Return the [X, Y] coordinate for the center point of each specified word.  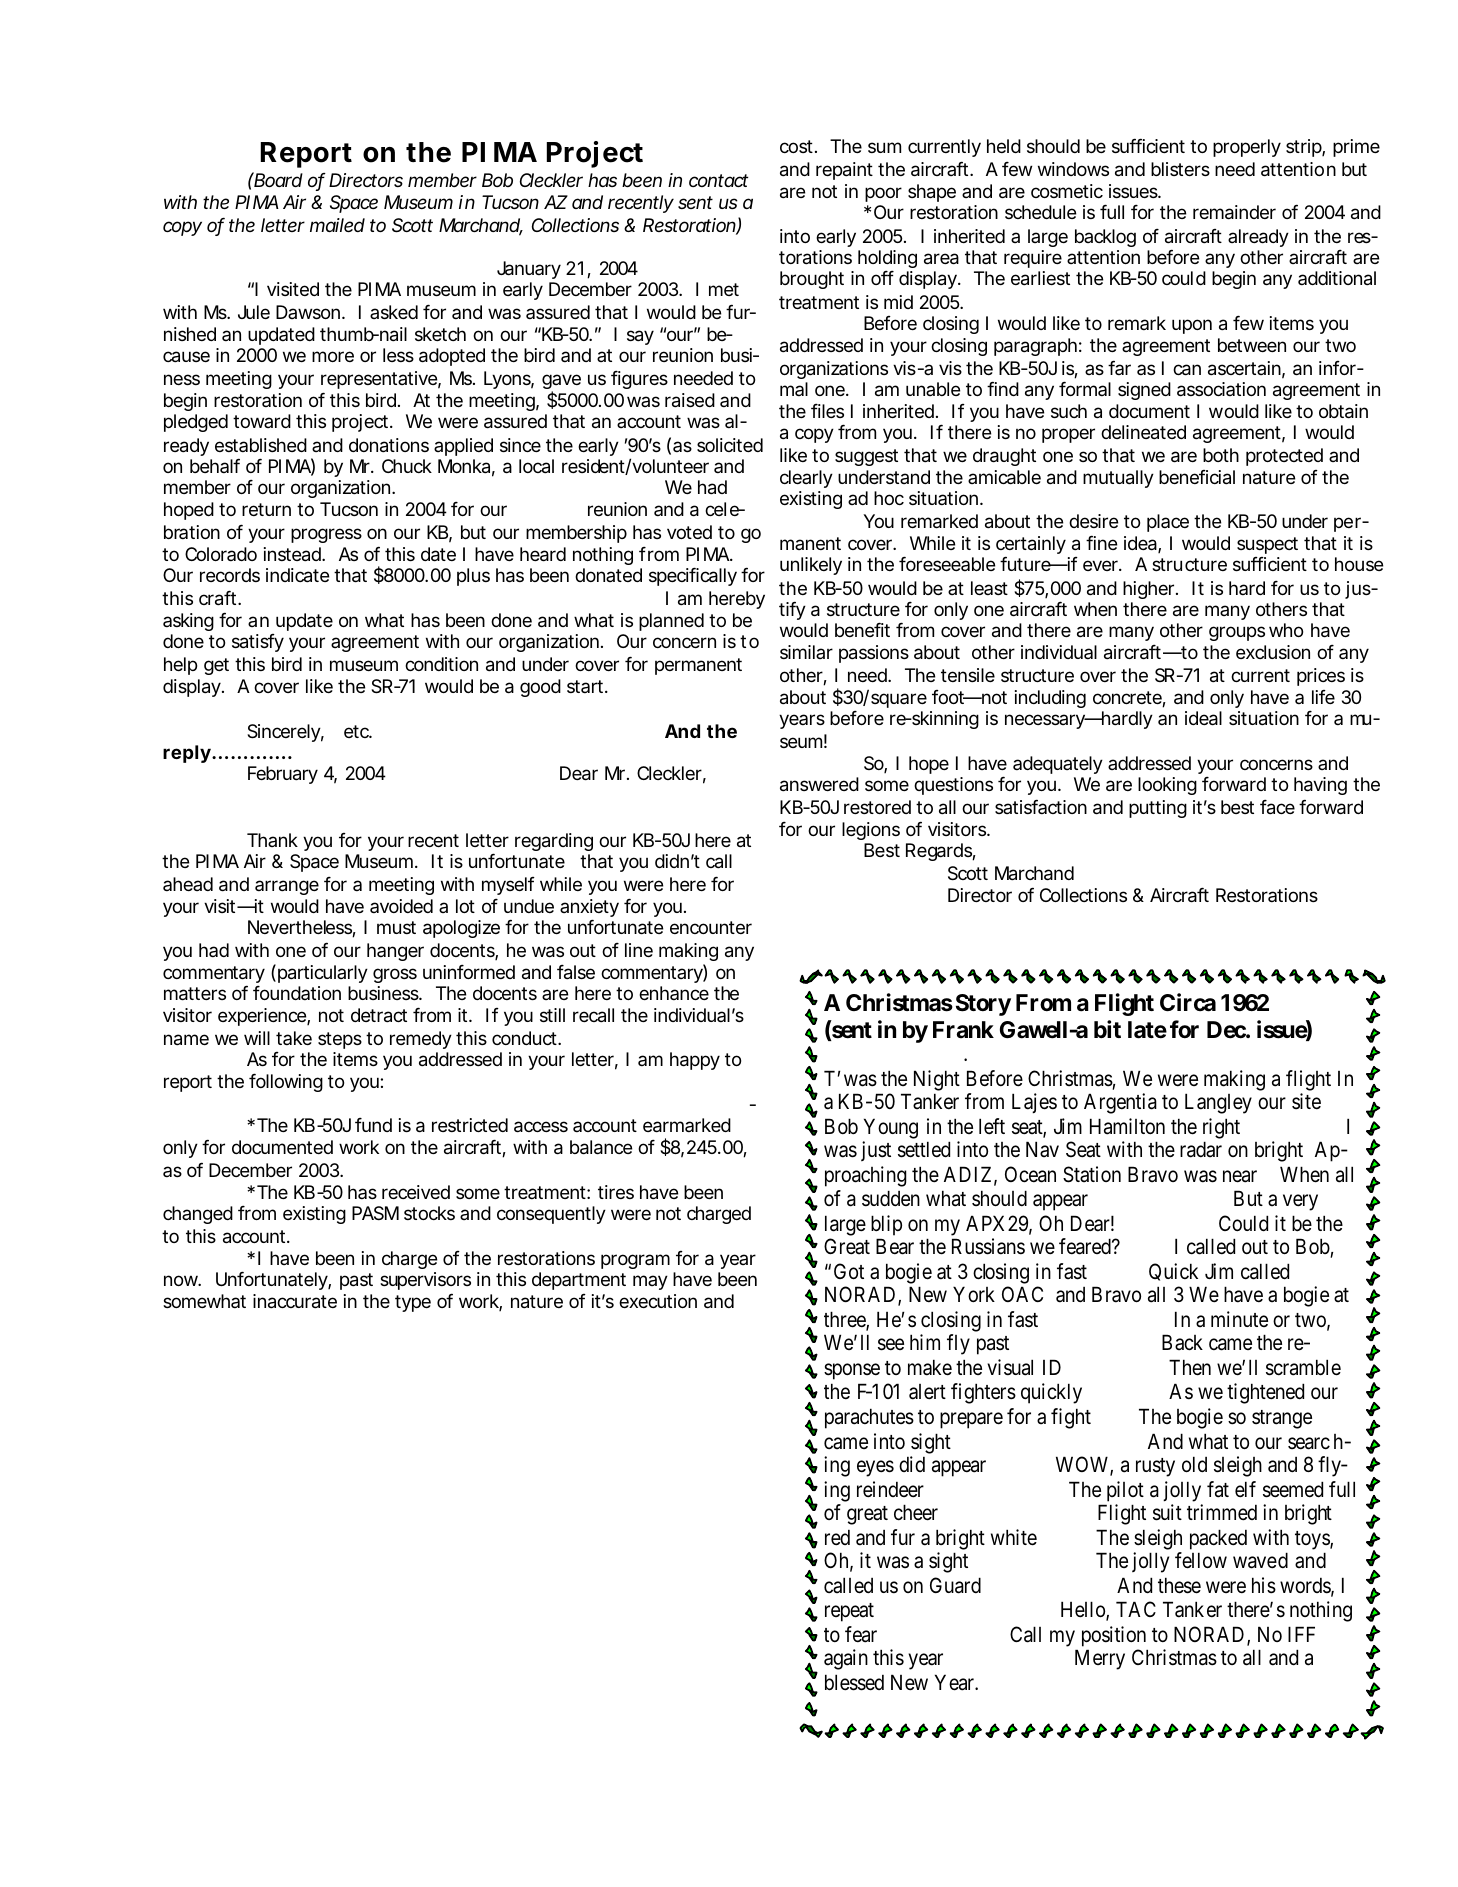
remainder [1234, 212]
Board [278, 179]
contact [718, 180]
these [1179, 1585]
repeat [849, 1612]
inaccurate [295, 1301]
